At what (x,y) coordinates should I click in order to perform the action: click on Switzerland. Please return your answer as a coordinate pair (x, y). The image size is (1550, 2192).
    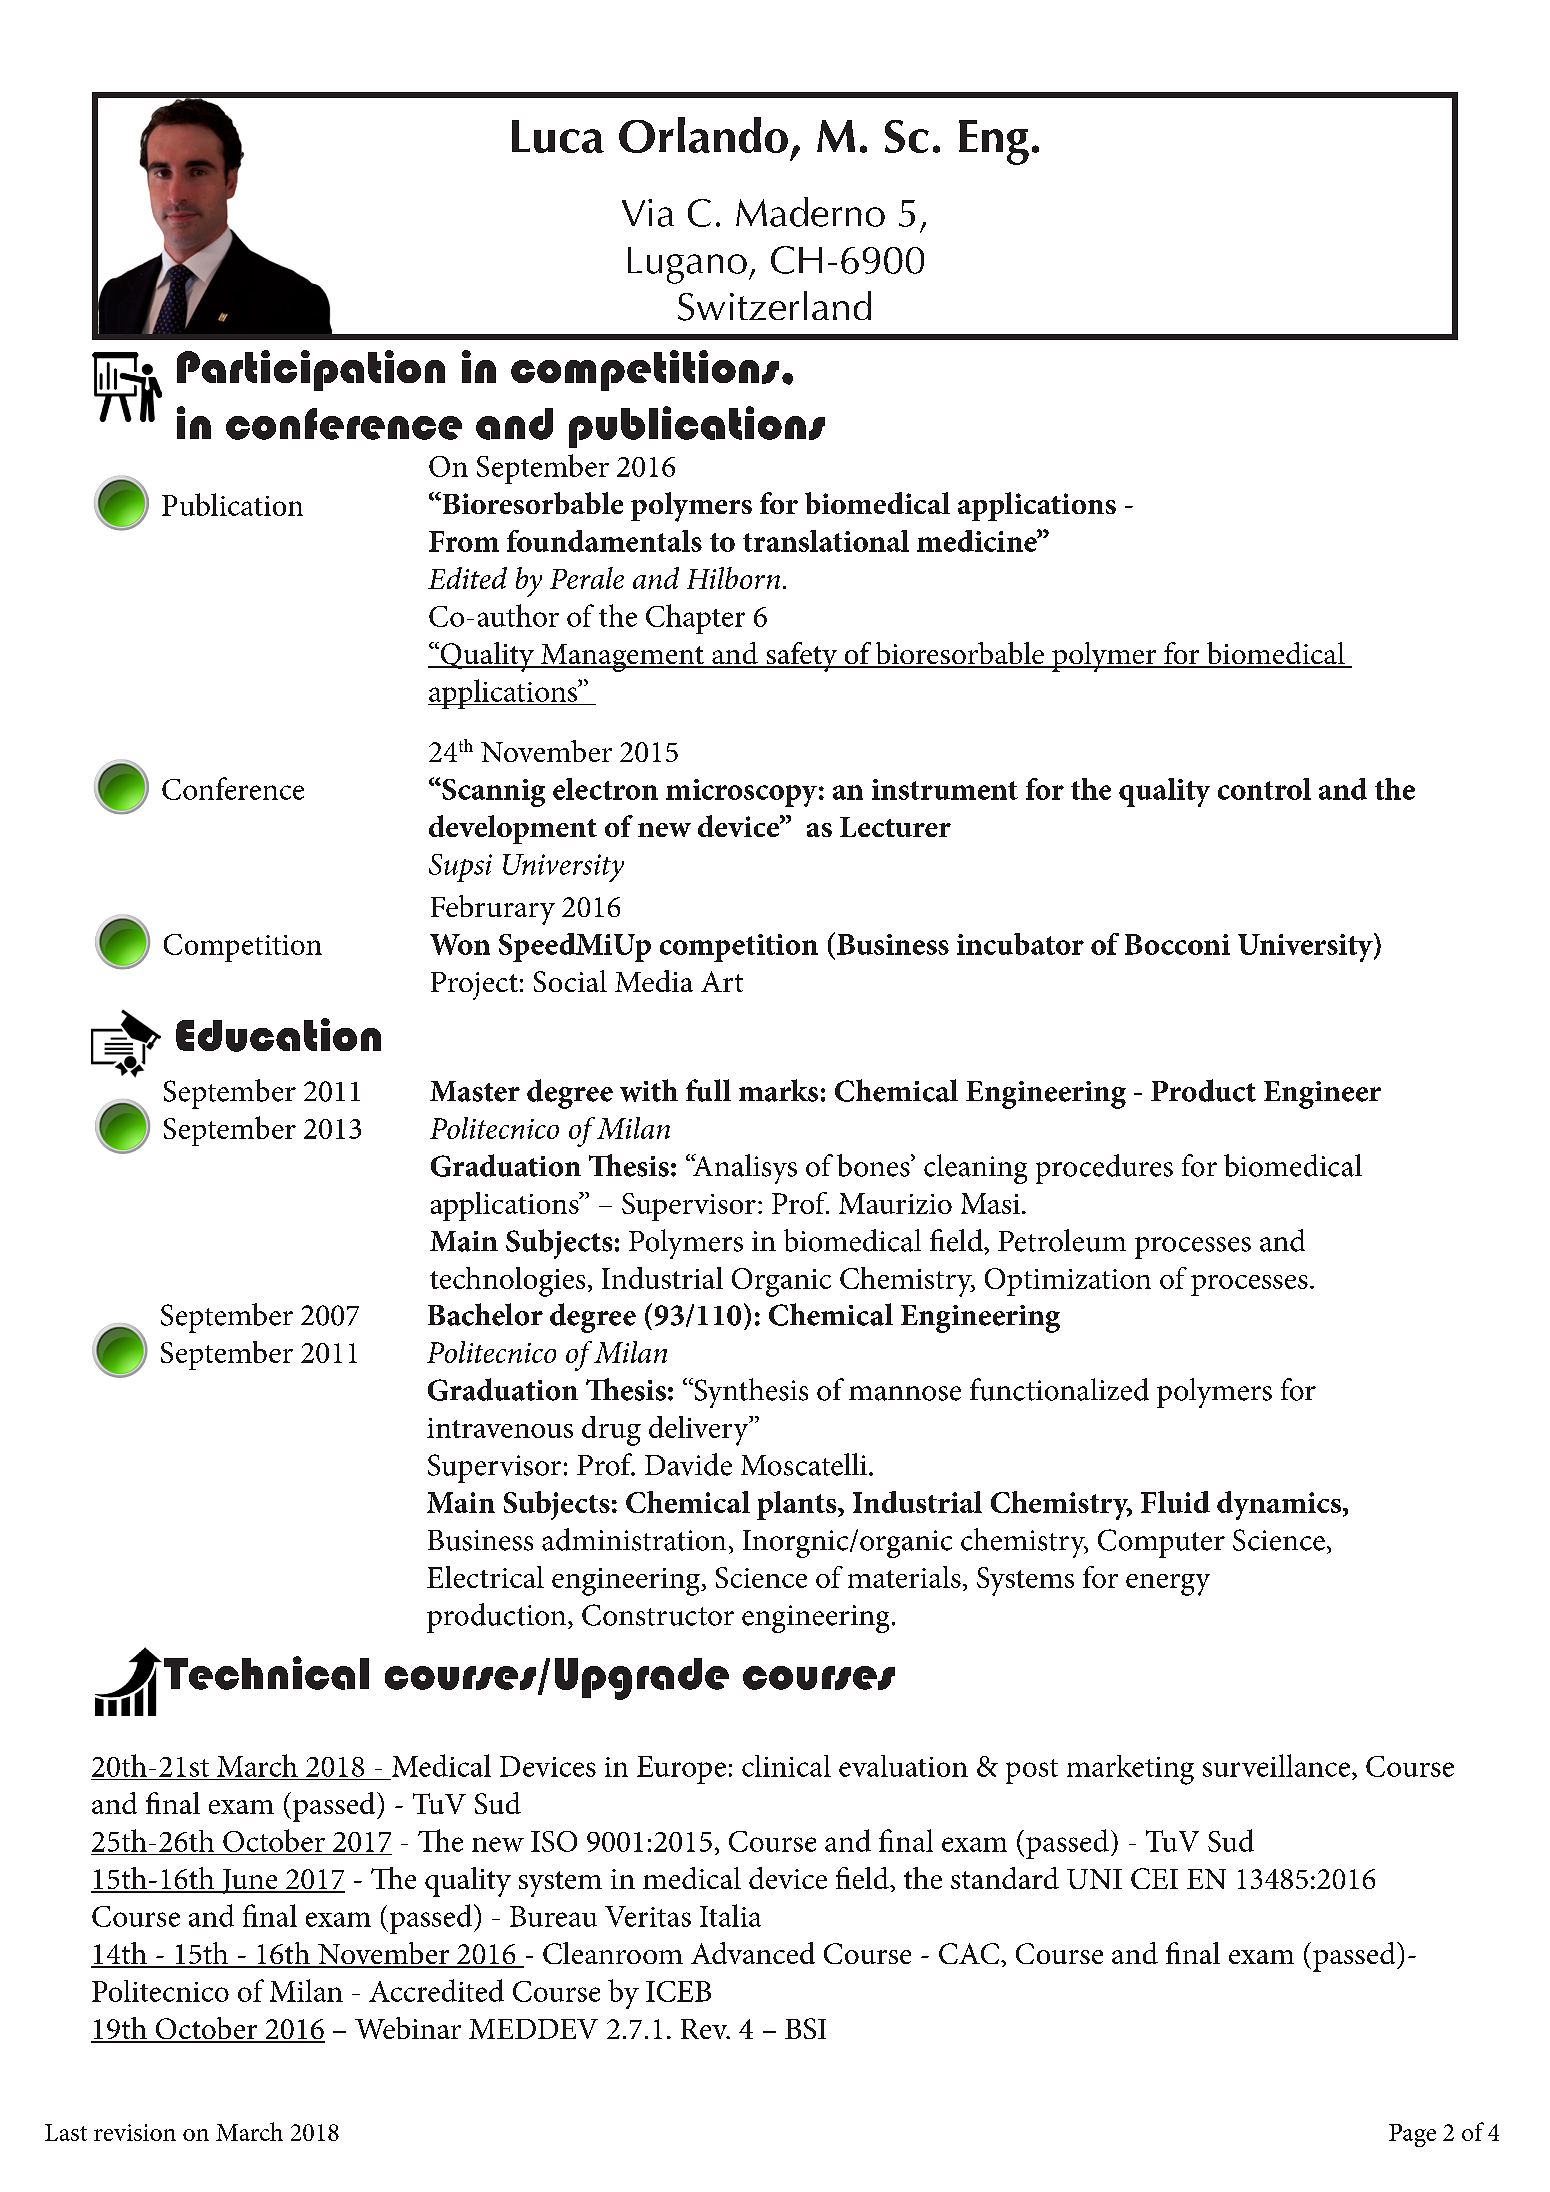
    Looking at the image, I should click on (774, 306).
